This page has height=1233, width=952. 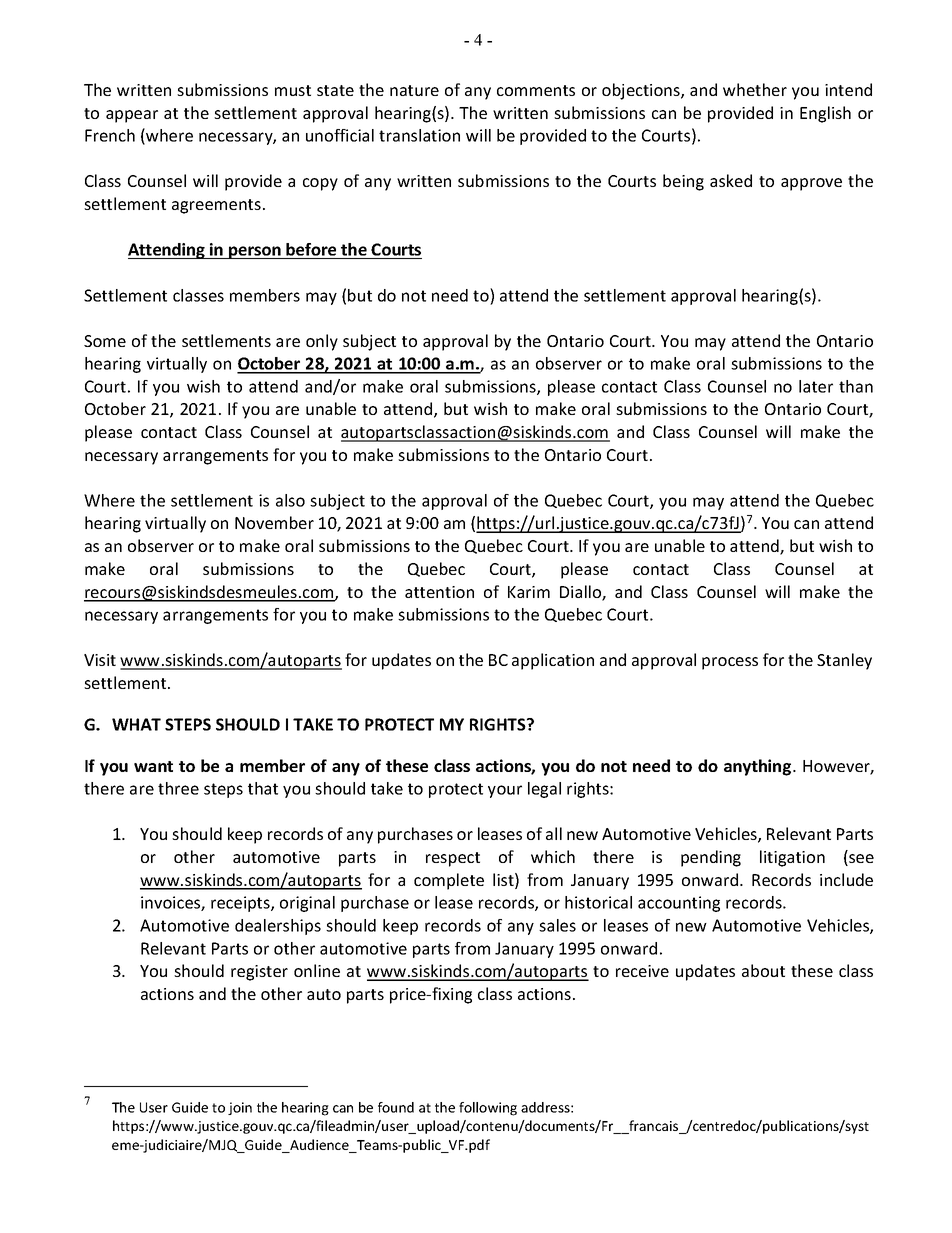 What do you see at coordinates (816, 386) in the page?
I see `later` at bounding box center [816, 386].
